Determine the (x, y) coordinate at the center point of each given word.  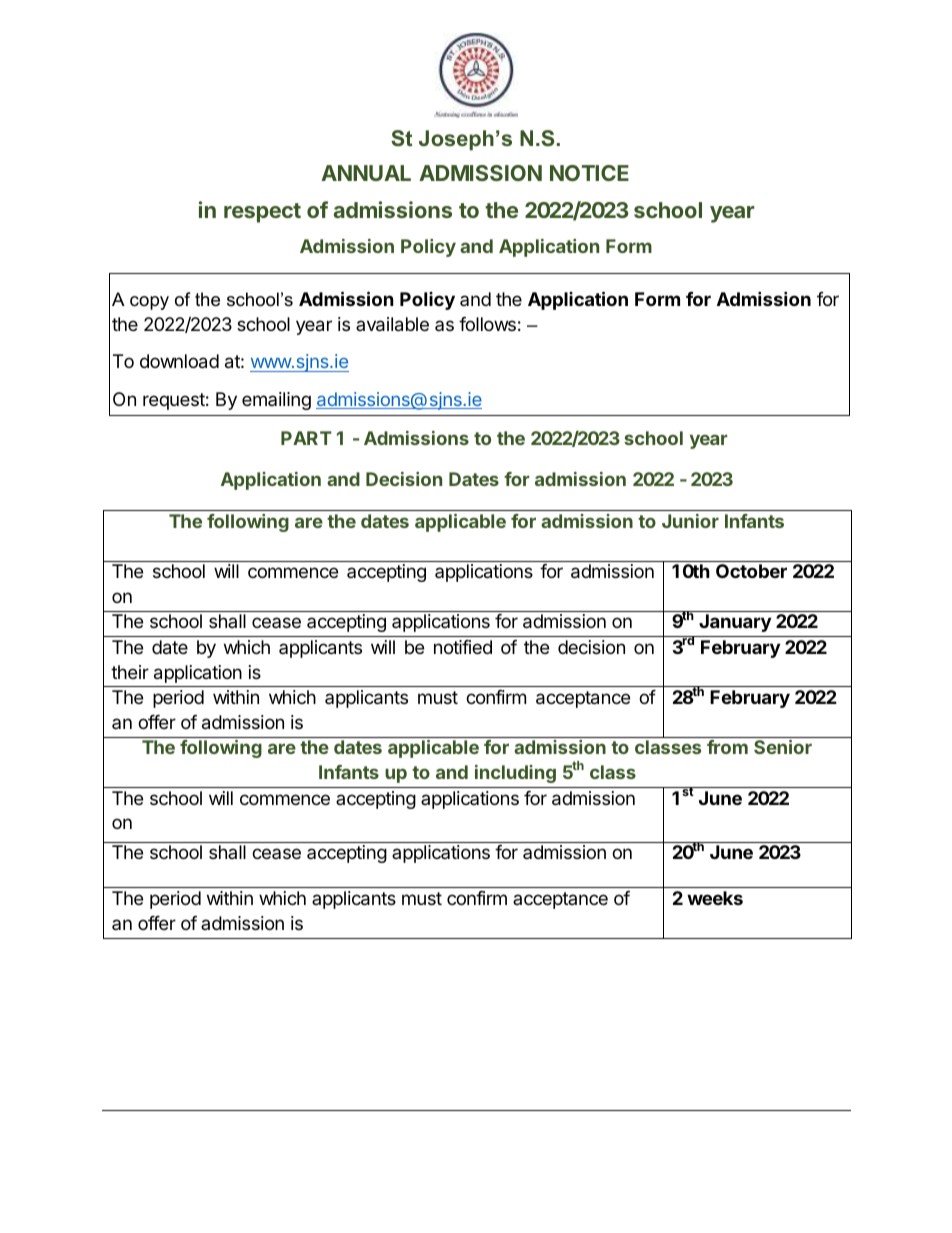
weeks (715, 898)
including (515, 774)
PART (306, 438)
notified (463, 647)
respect (262, 213)
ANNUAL (366, 173)
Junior (690, 521)
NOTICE (589, 173)
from (727, 747)
